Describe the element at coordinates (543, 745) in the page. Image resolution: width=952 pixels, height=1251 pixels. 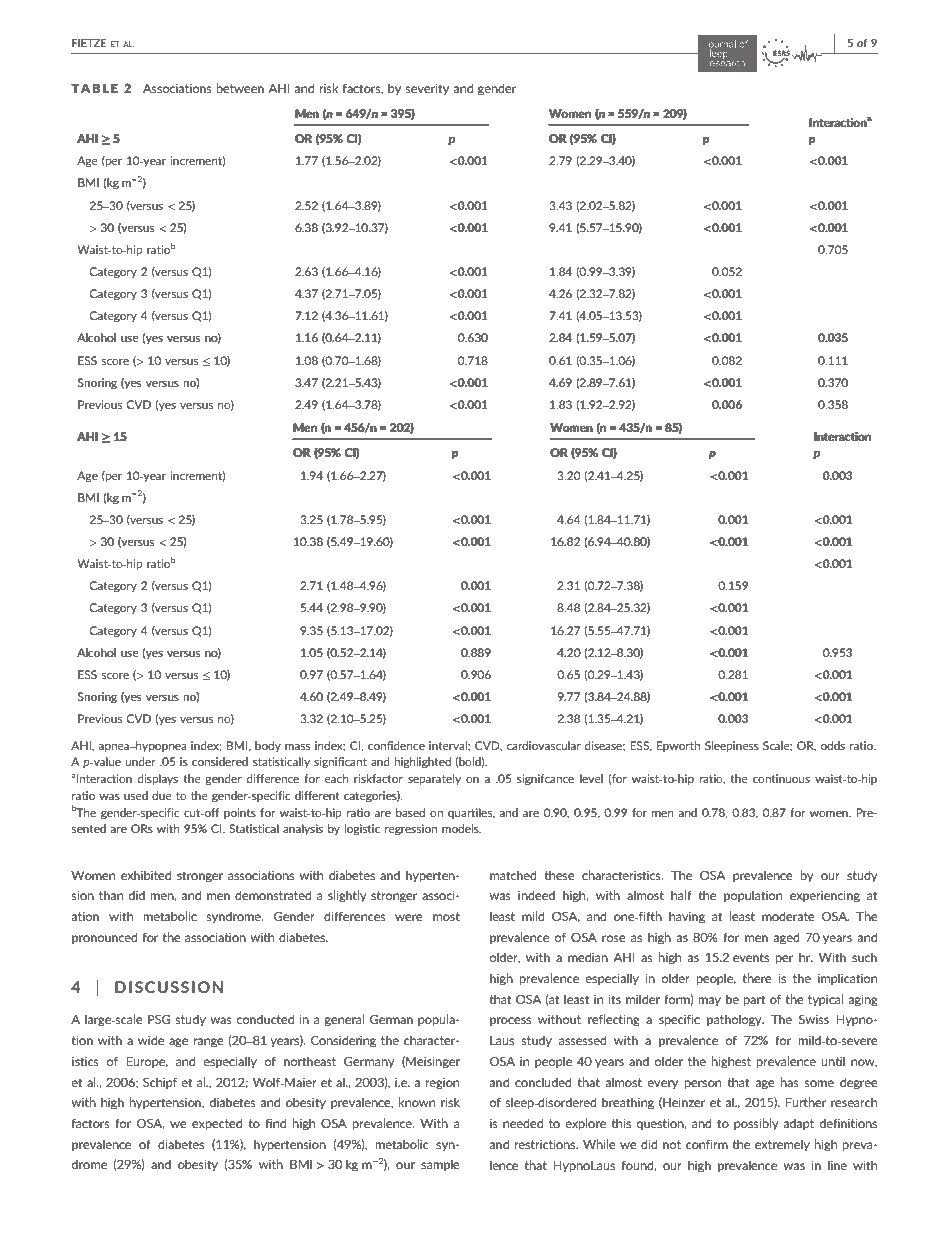
I see `cardiovascular` at that location.
